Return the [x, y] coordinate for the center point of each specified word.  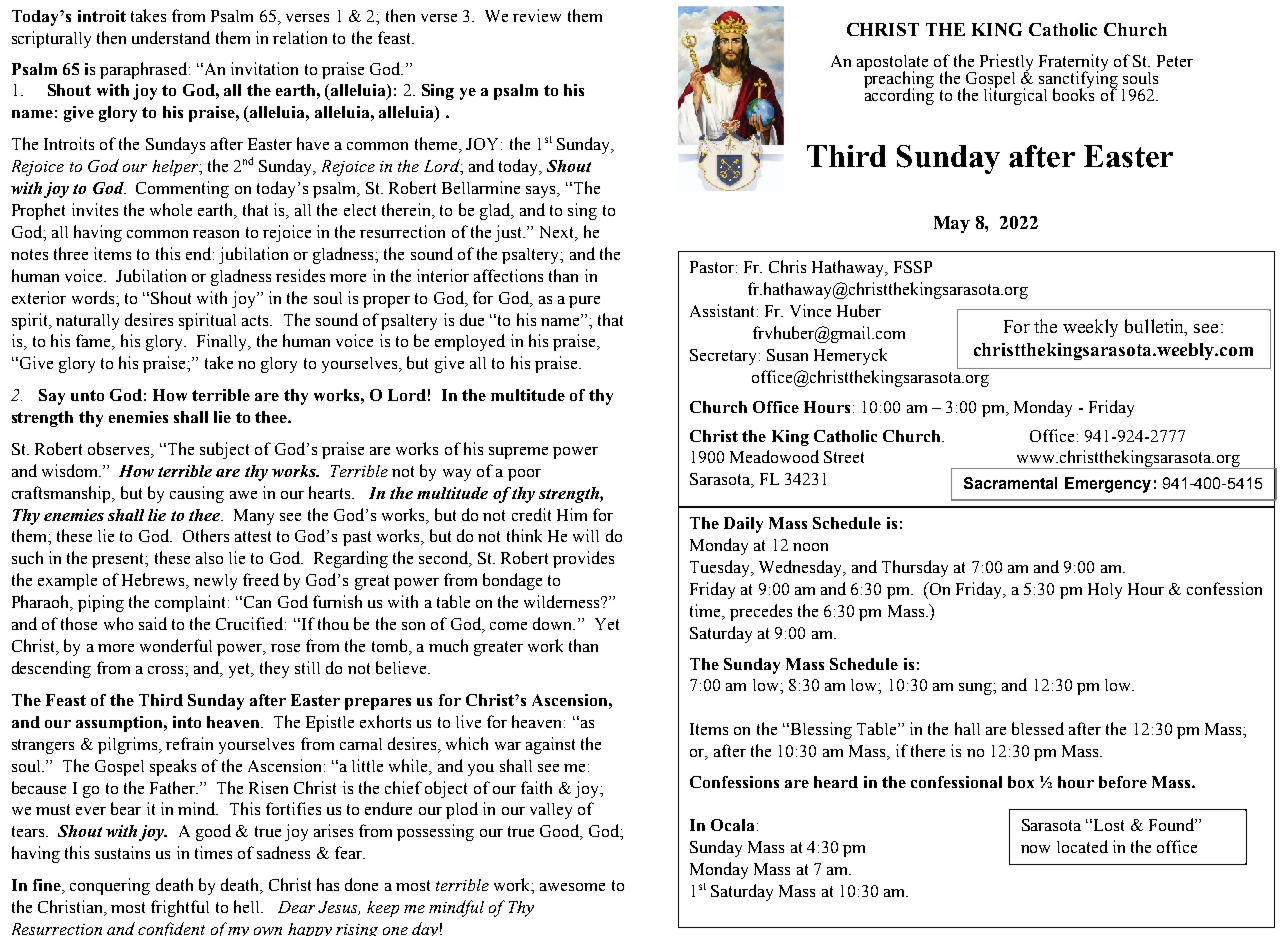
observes [120, 448]
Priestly [1006, 64]
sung [976, 689]
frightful [180, 908]
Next [558, 232]
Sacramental [1010, 483]
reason [216, 234]
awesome [572, 887]
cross [167, 670]
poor [524, 475]
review [537, 15]
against [550, 745]
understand [171, 37]
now [1035, 849]
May [952, 224]
